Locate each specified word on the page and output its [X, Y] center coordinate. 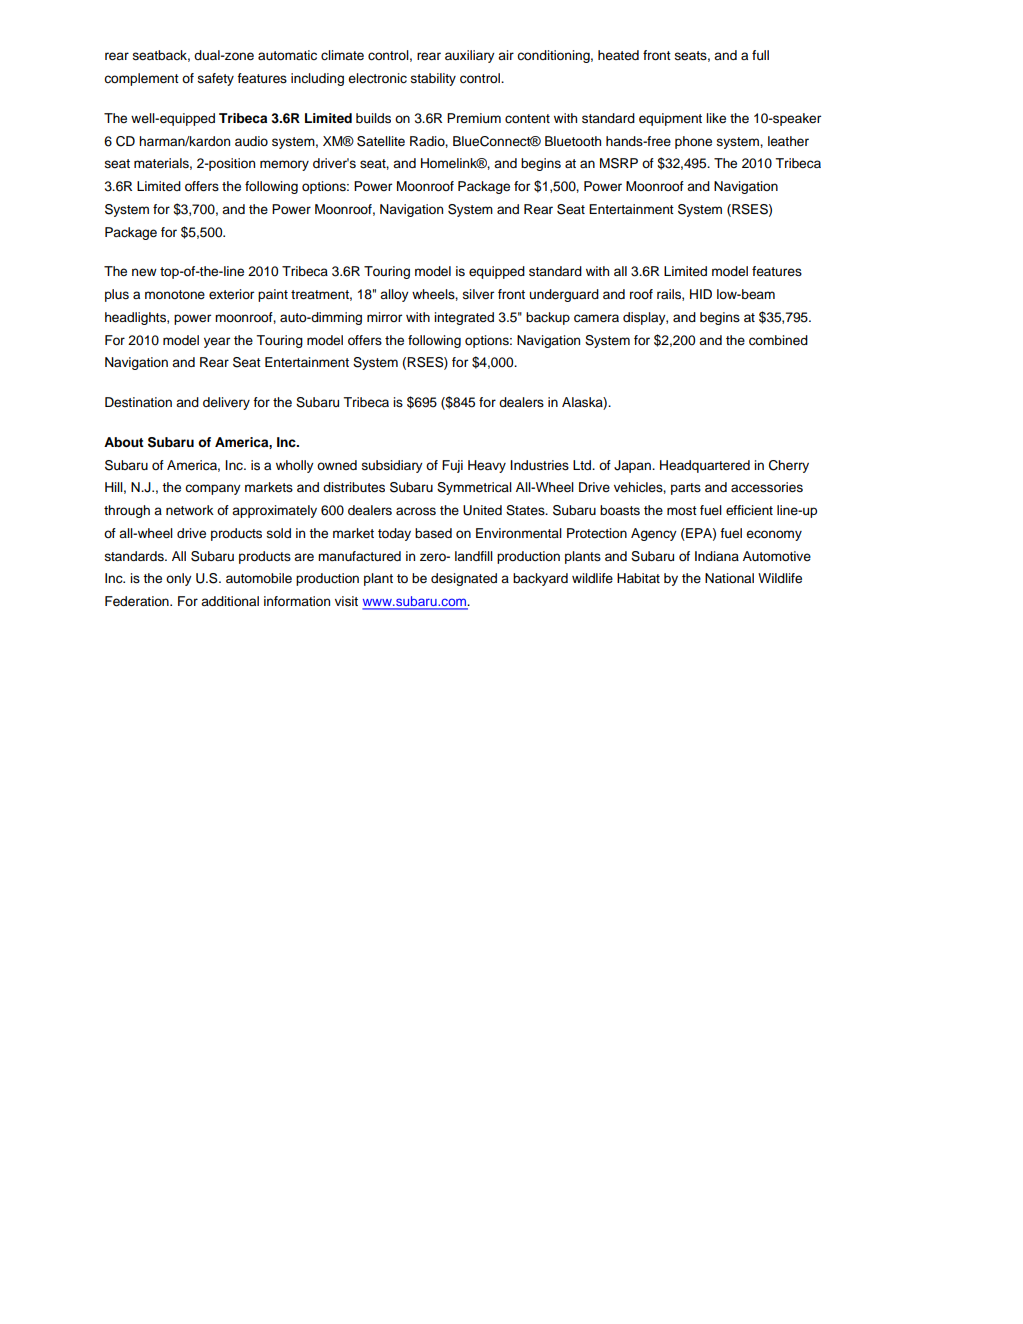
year [217, 342]
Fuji [452, 466]
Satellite [381, 141]
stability [433, 79]
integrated [464, 318]
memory [284, 165]
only [179, 579]
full [760, 55]
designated [464, 579]
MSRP [619, 163]
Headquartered [705, 466]
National [729, 578]
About [124, 442]
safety [216, 79]
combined [778, 340]
